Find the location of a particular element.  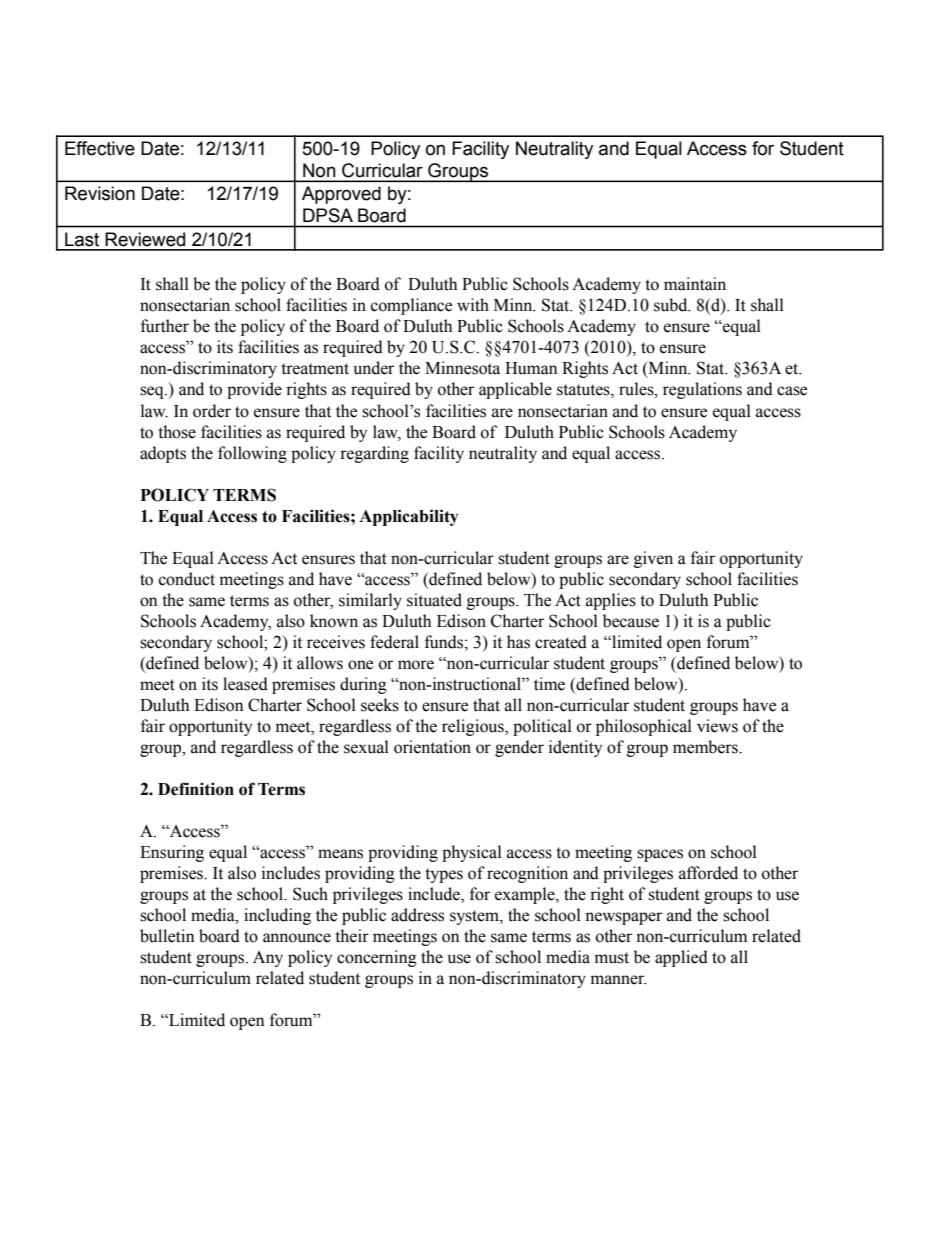

maintain is located at coordinates (695, 284).
